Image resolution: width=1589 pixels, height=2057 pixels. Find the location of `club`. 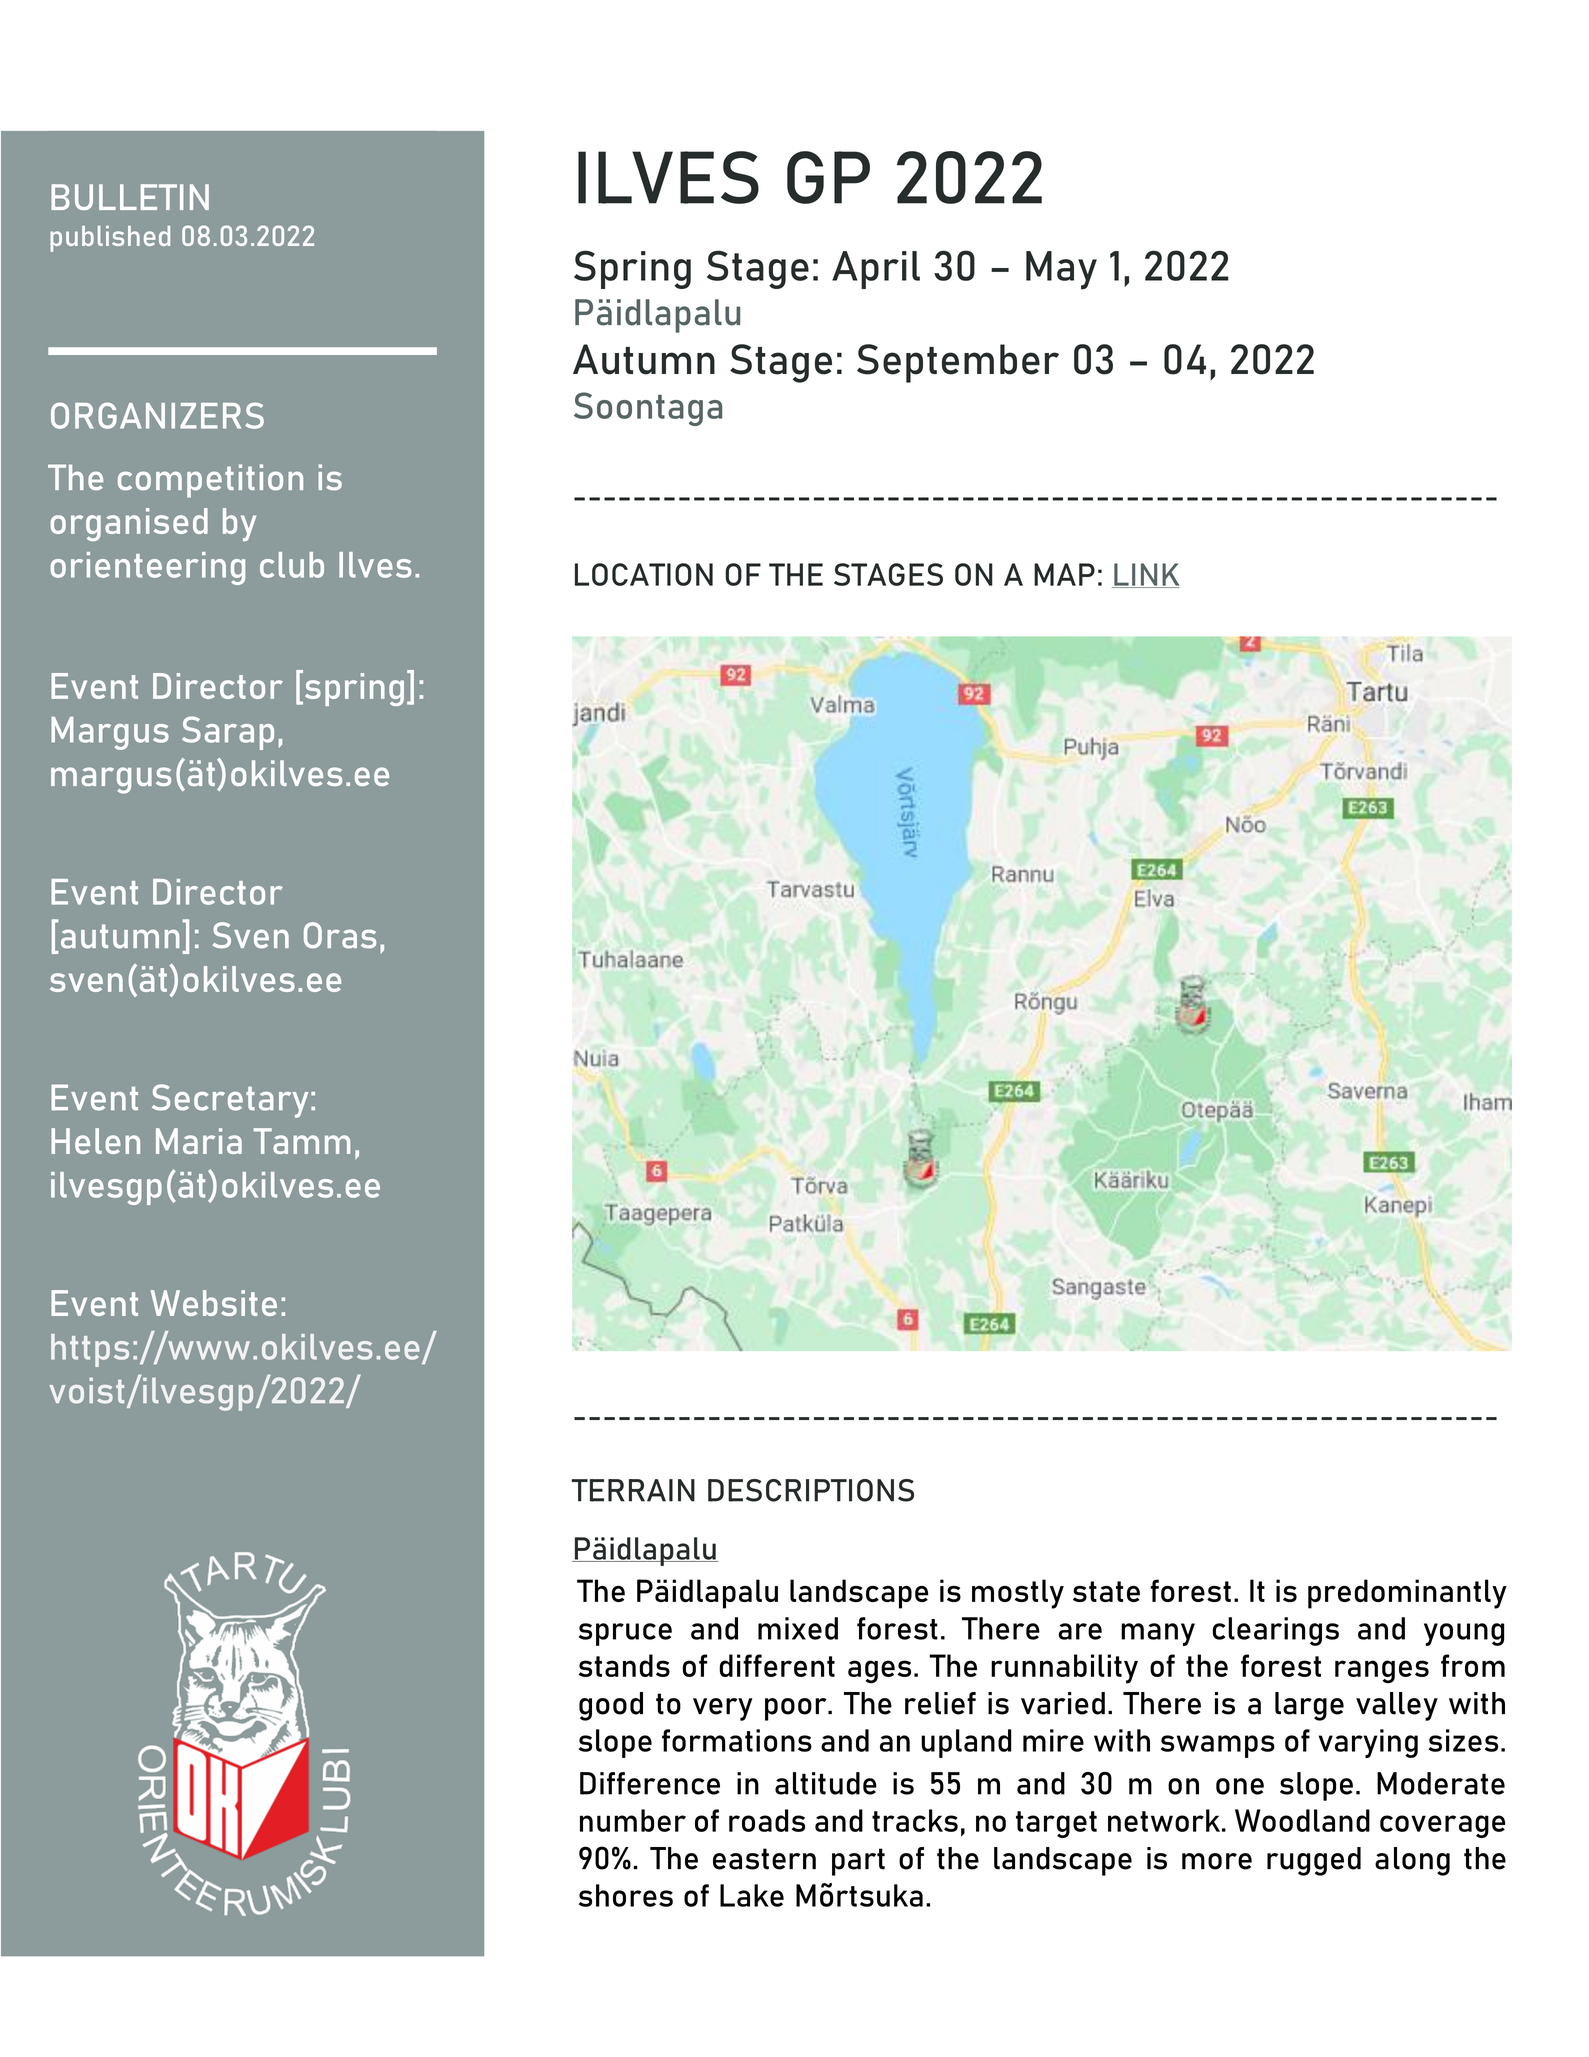

club is located at coordinates (292, 565).
